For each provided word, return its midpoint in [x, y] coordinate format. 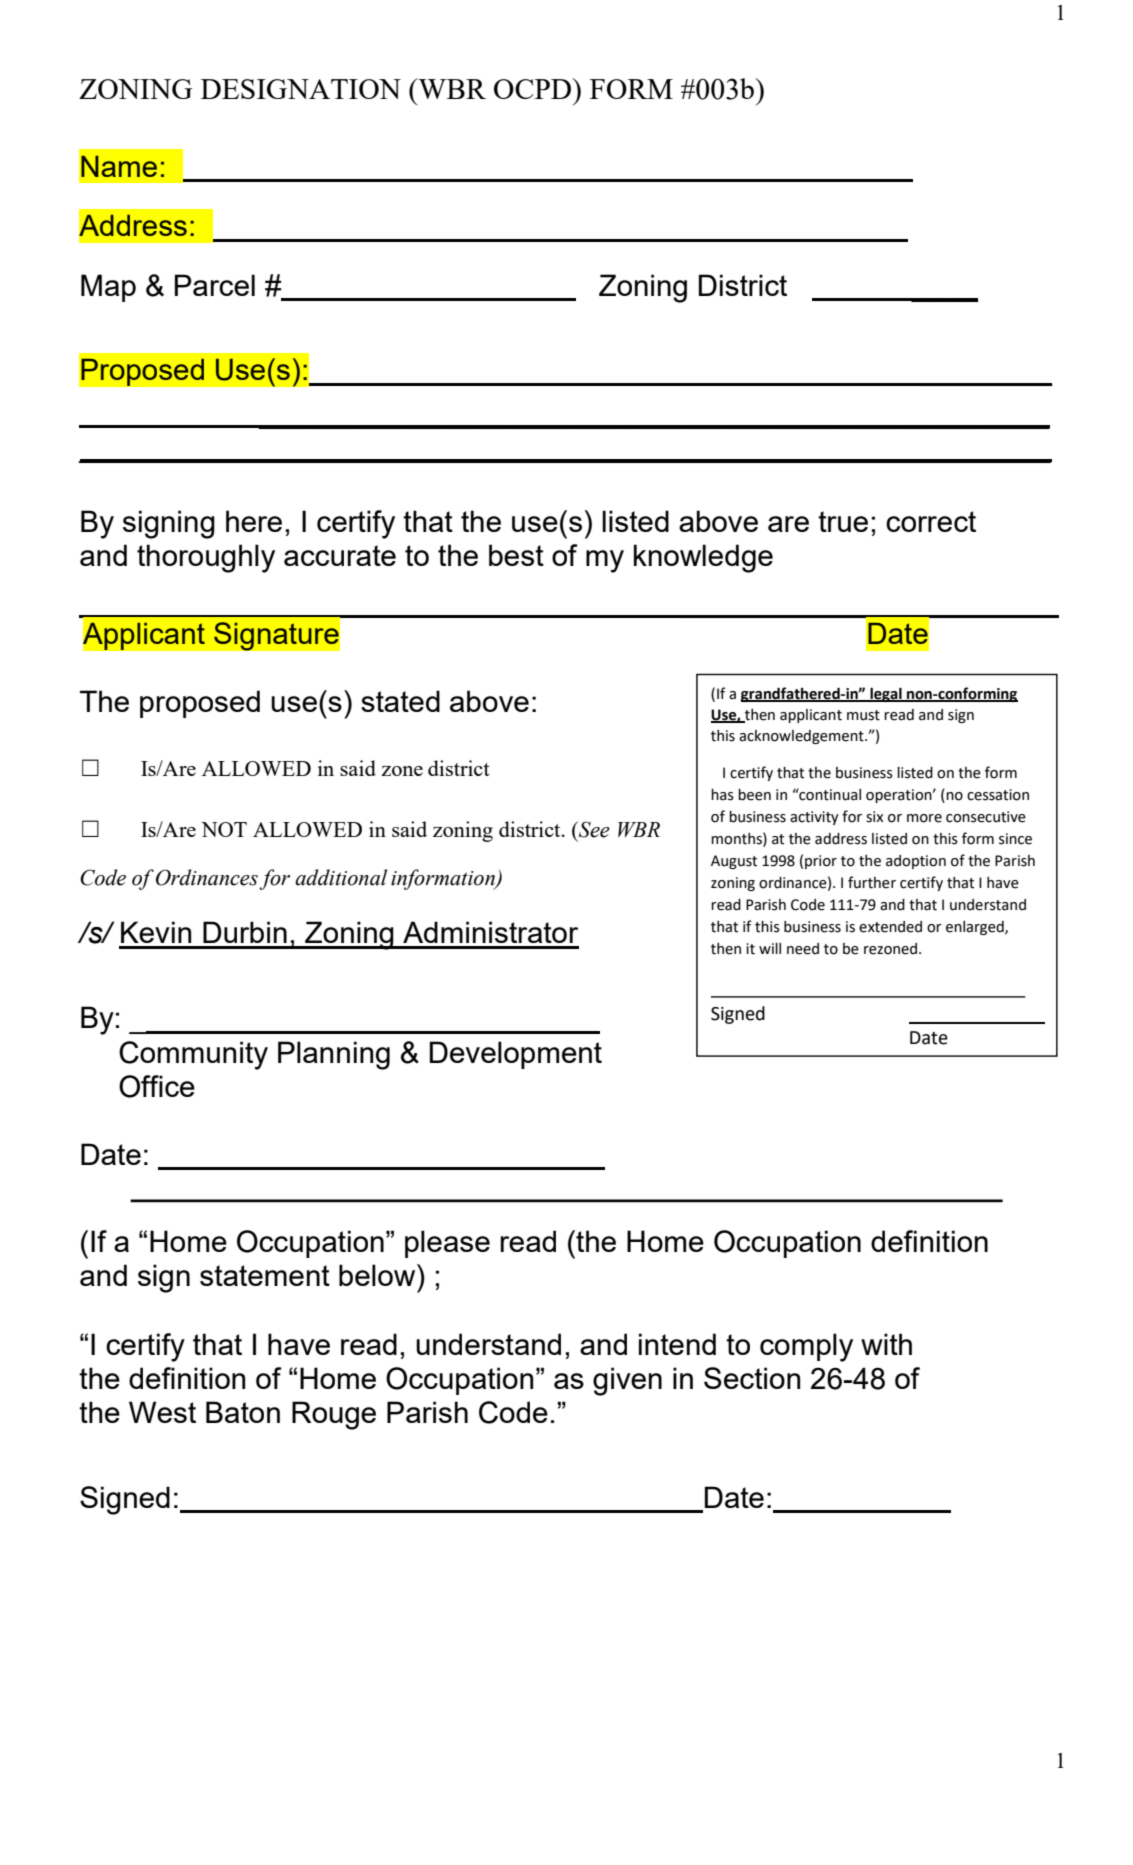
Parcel [215, 285]
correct [931, 521]
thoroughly [206, 558]
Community [193, 1055]
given [627, 1381]
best [516, 555]
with [886, 1344]
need [803, 949]
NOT [224, 829]
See [593, 829]
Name [119, 166]
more [924, 818]
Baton [243, 1412]
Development [516, 1055]
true [843, 521]
